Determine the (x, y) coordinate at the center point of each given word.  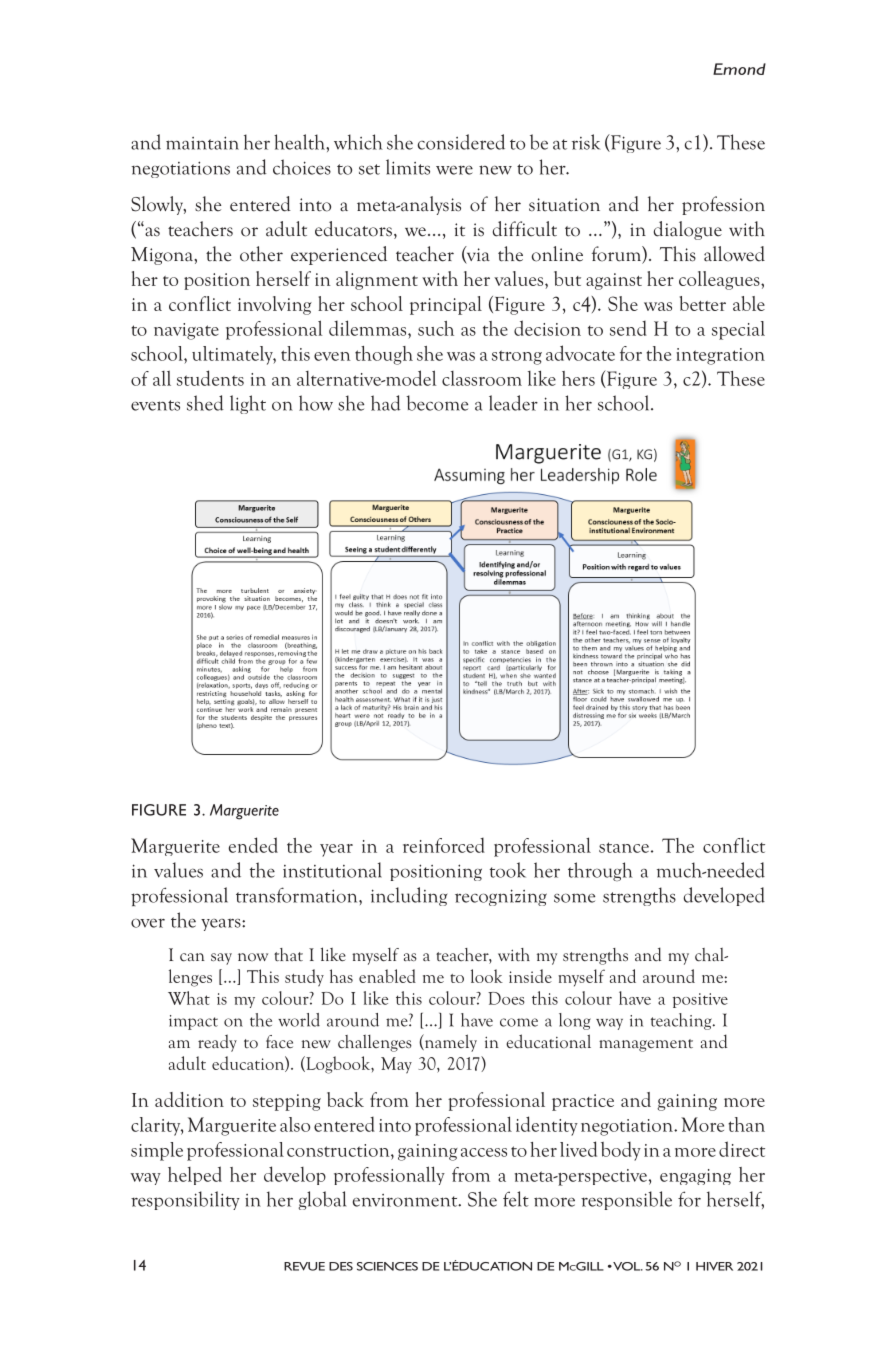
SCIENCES (387, 1266)
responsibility (185, 1200)
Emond (739, 69)
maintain (202, 143)
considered (461, 142)
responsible (626, 1200)
